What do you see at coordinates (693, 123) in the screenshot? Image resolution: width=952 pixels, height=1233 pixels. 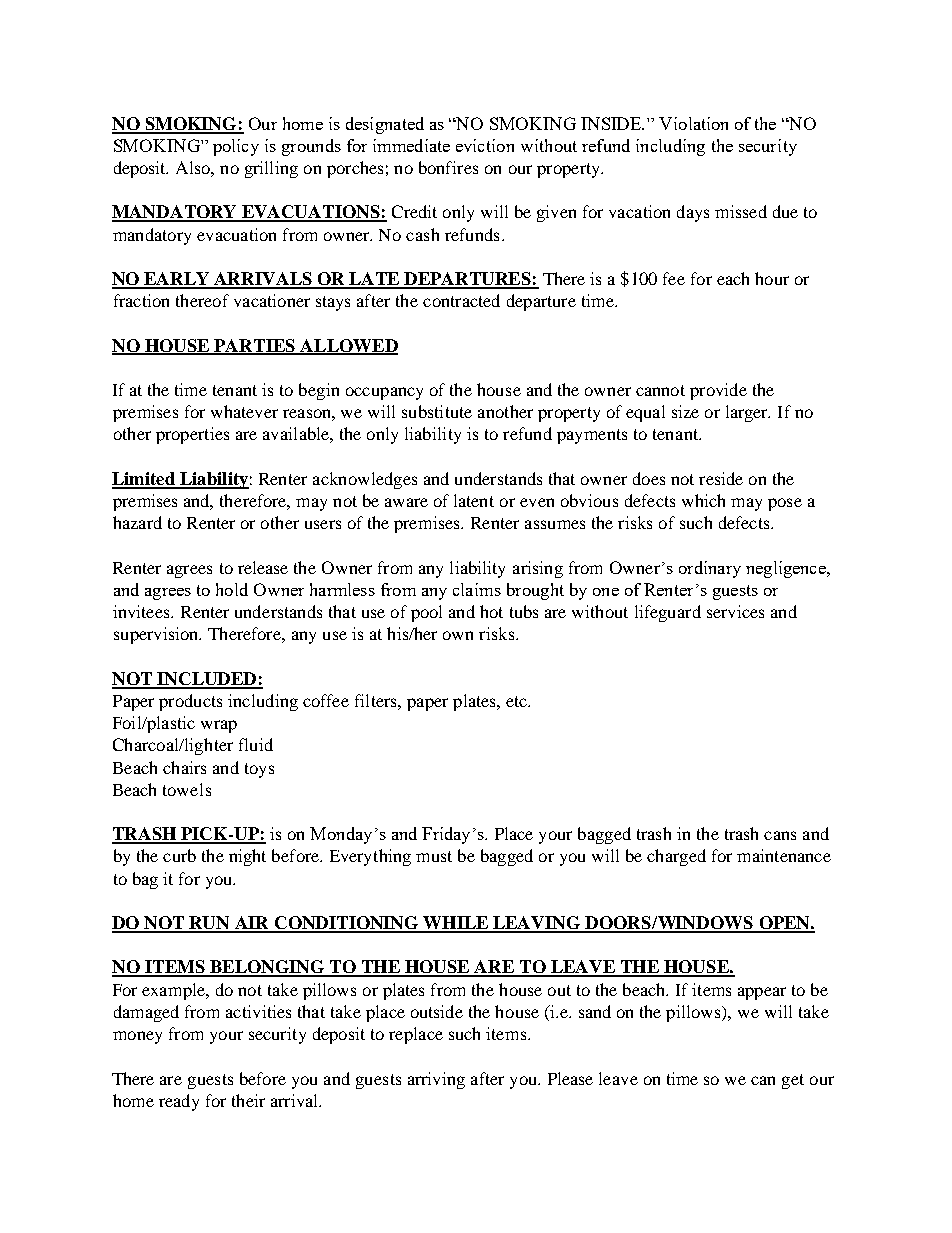 I see `Violation` at bounding box center [693, 123].
